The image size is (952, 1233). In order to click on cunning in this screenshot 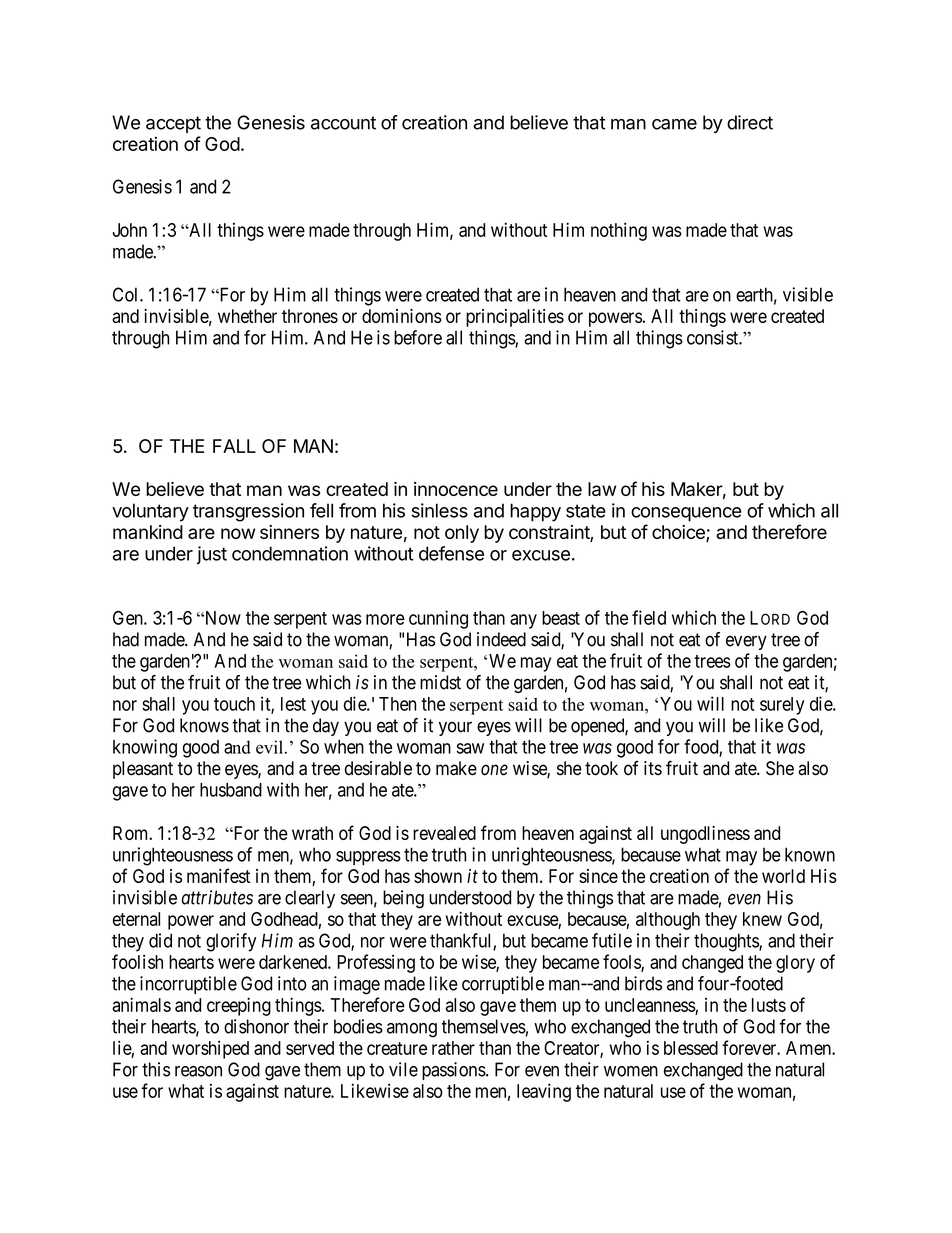, I will do `click(438, 619)`.
